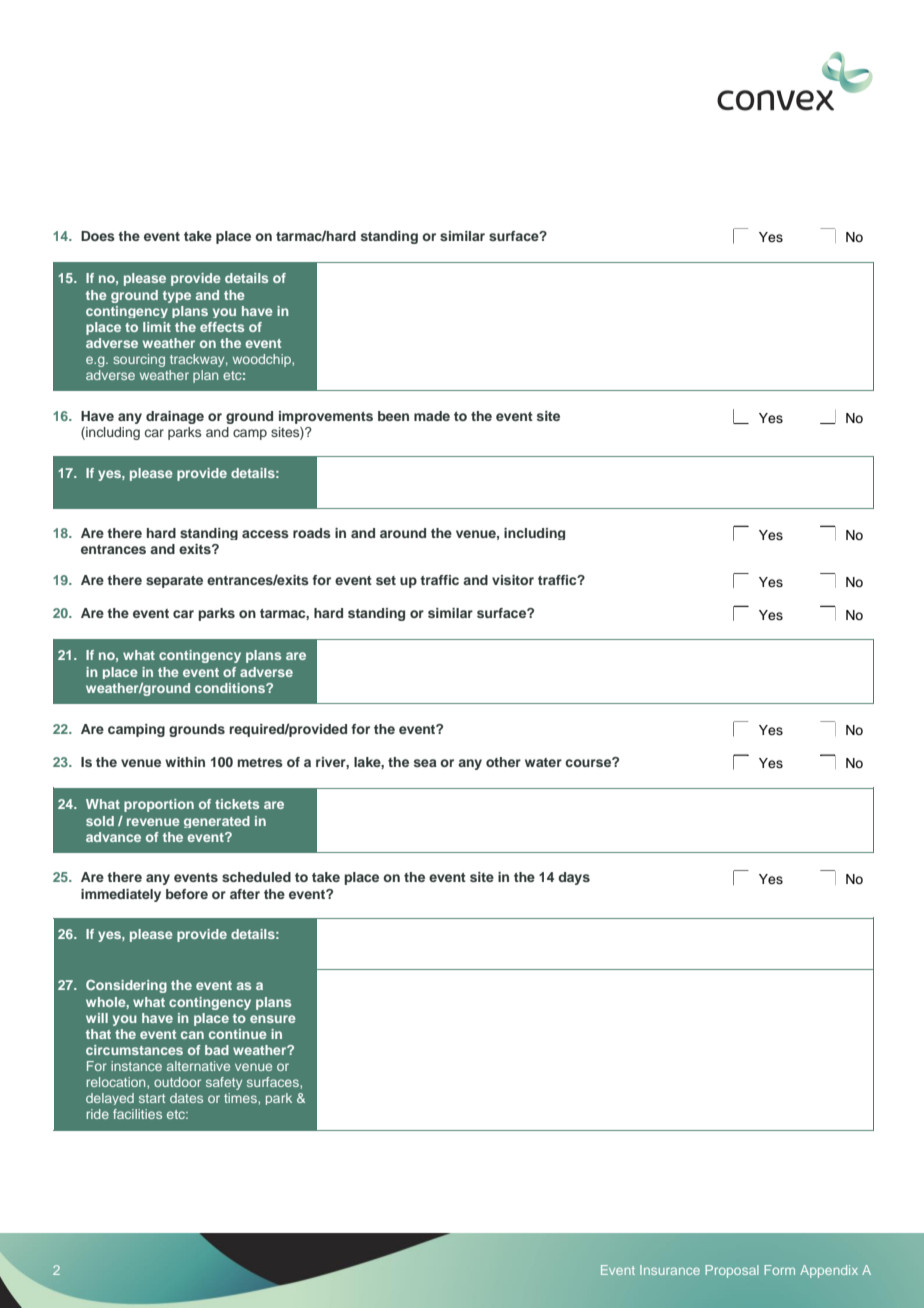  What do you see at coordinates (192, 1035) in the image?
I see `can` at bounding box center [192, 1035].
